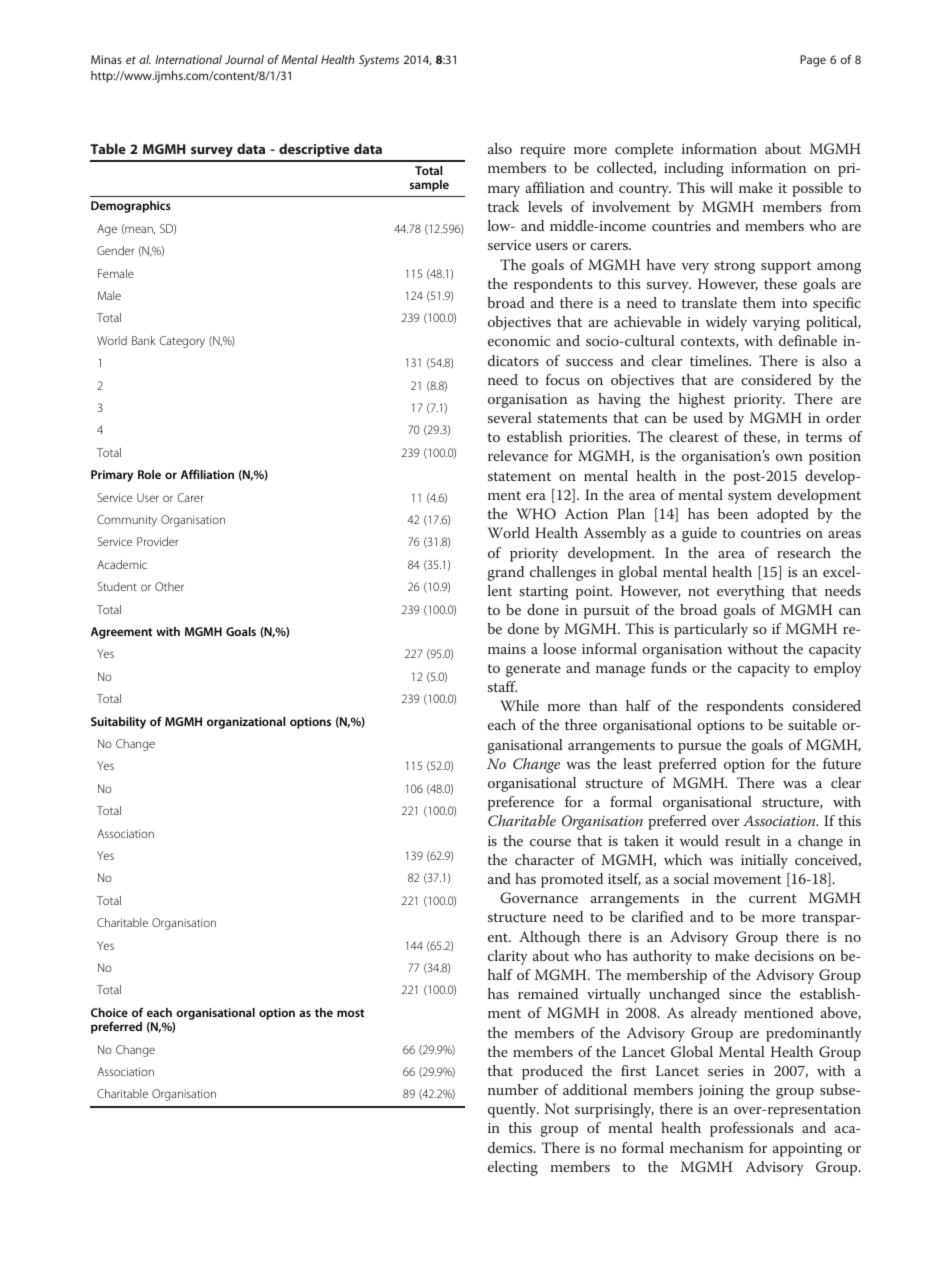  I want to click on professionals, so click(752, 1129).
